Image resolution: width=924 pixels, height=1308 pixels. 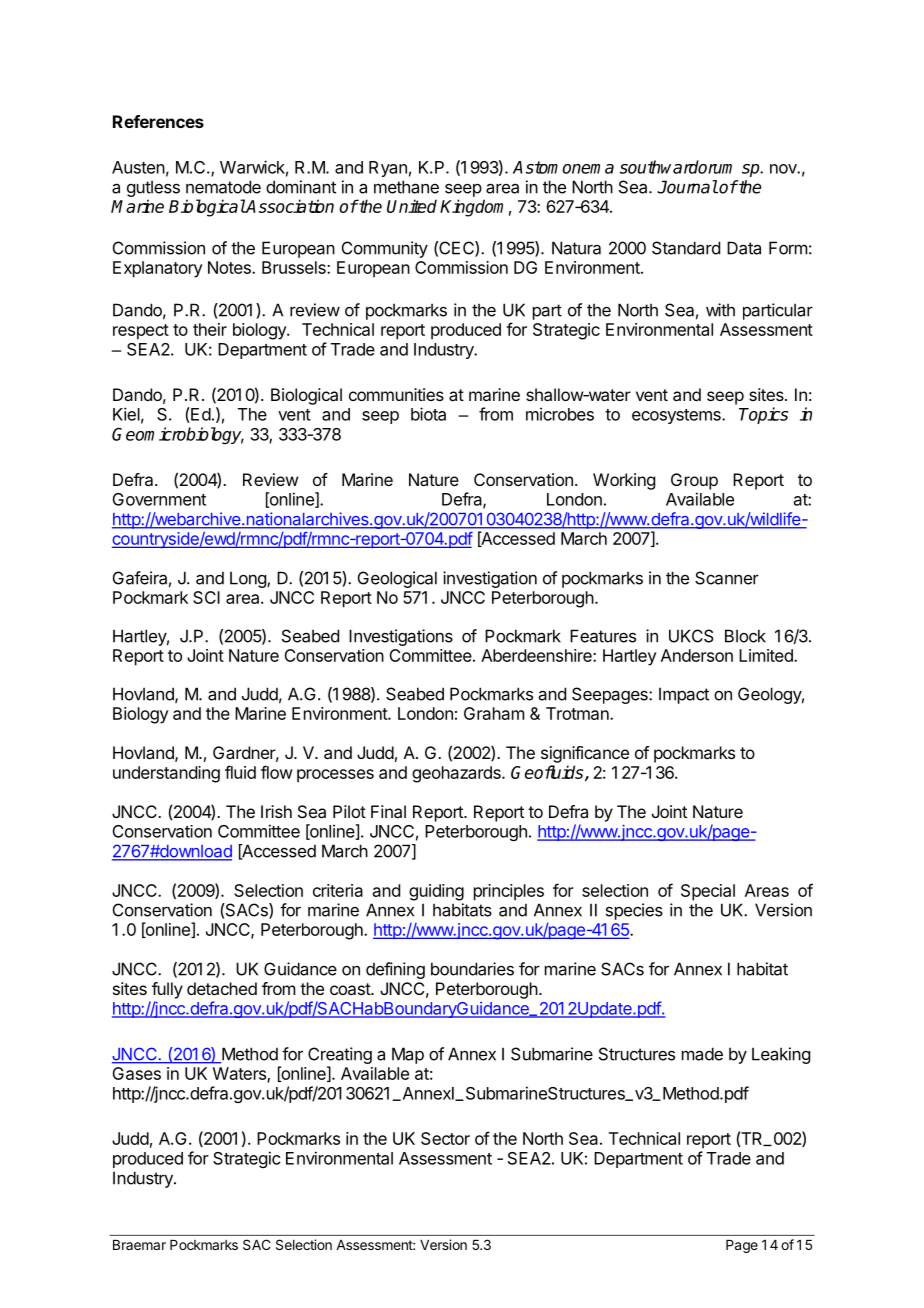 What do you see at coordinates (397, 579) in the screenshot?
I see `Geological` at bounding box center [397, 579].
